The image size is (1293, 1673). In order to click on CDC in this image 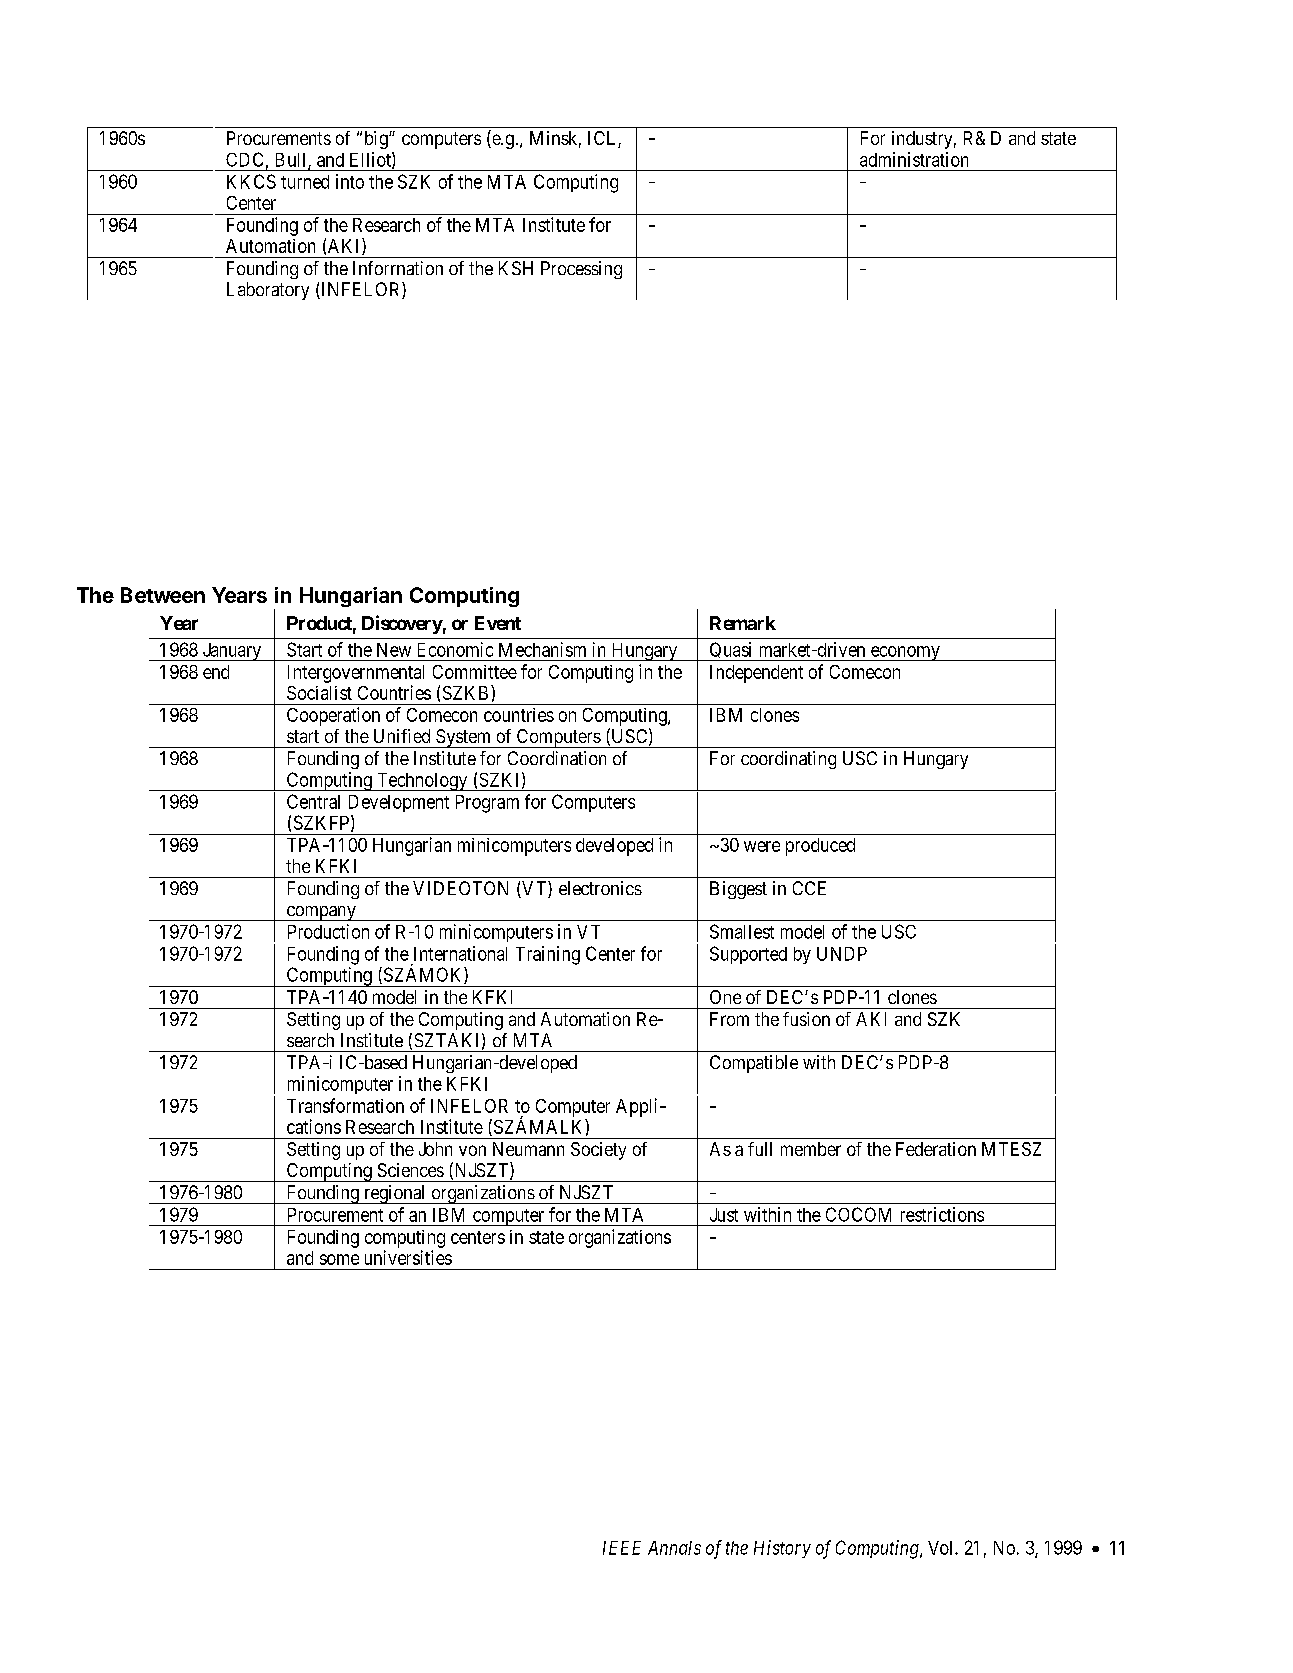, I will do `click(244, 159)`.
